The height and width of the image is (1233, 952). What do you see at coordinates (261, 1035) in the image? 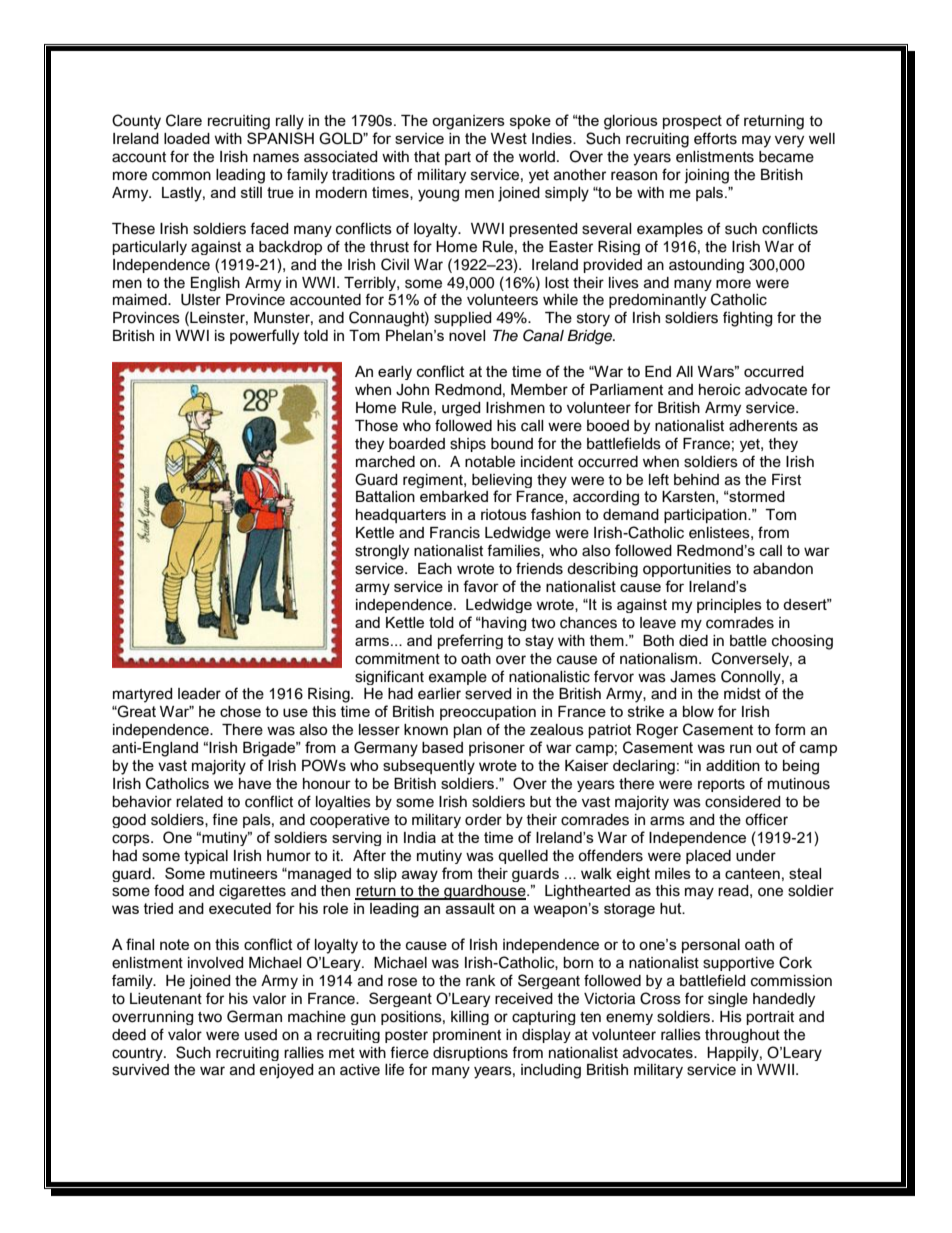
I see `used` at bounding box center [261, 1035].
